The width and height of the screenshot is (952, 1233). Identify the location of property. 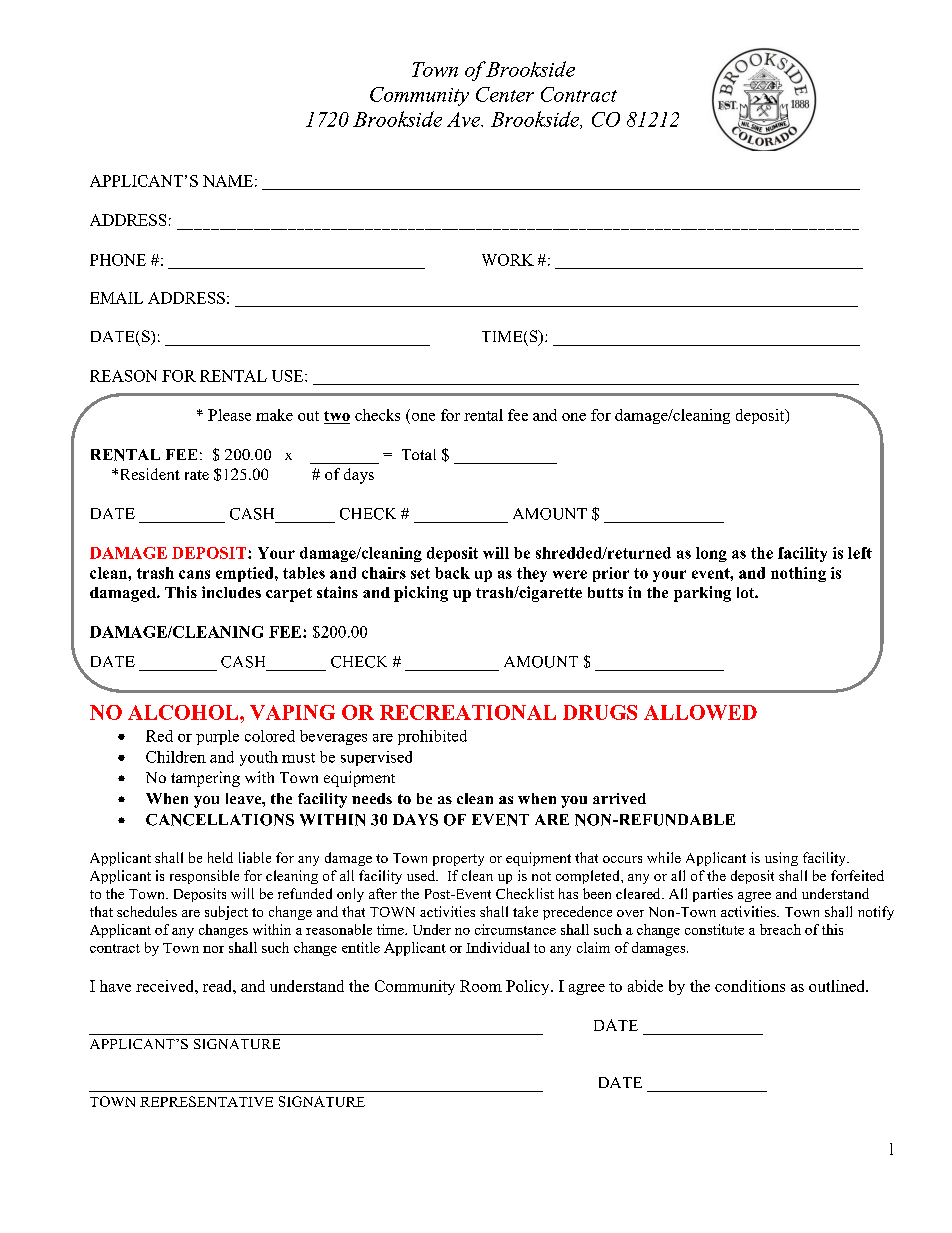
(458, 860).
